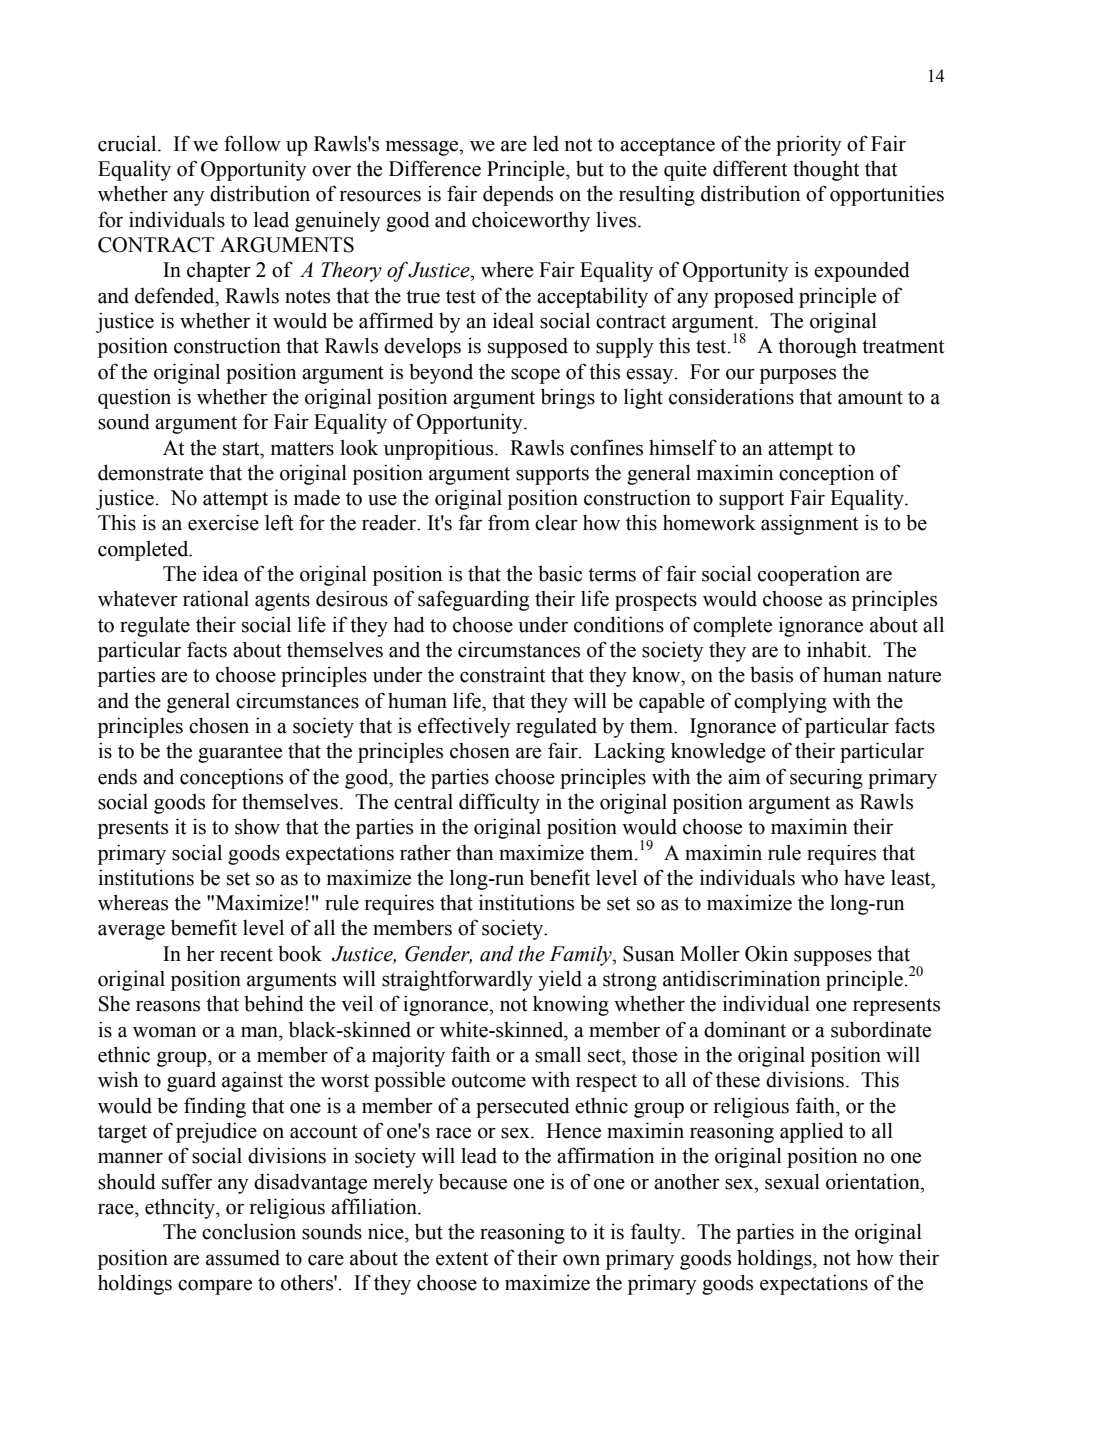 Image resolution: width=1108 pixels, height=1434 pixels. I want to click on thought, so click(826, 170).
